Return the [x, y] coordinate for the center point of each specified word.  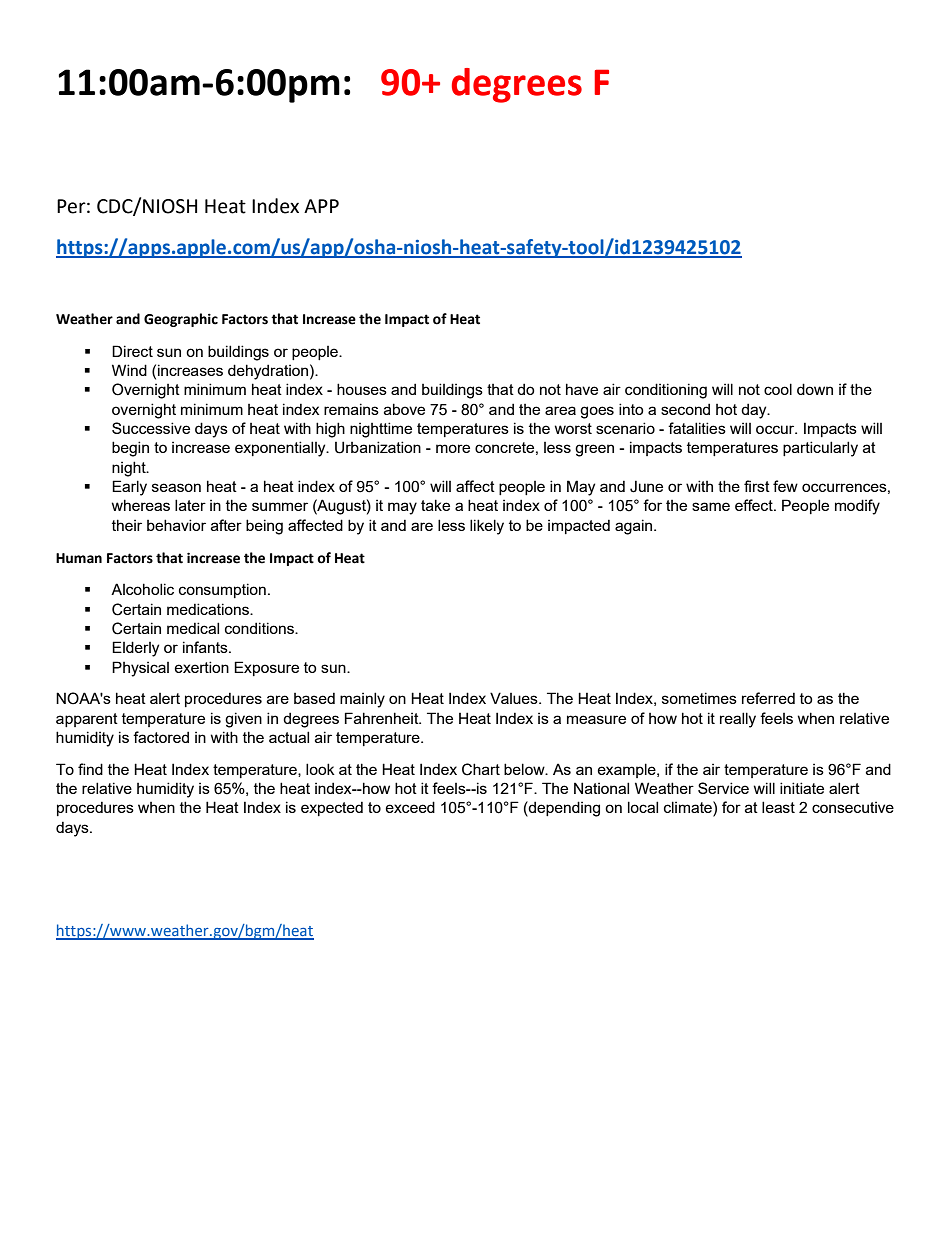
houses [362, 389]
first [757, 486]
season [176, 487]
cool [778, 389]
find [90, 769]
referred [768, 698]
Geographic [181, 320]
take [435, 505]
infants [206, 647]
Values [515, 698]
